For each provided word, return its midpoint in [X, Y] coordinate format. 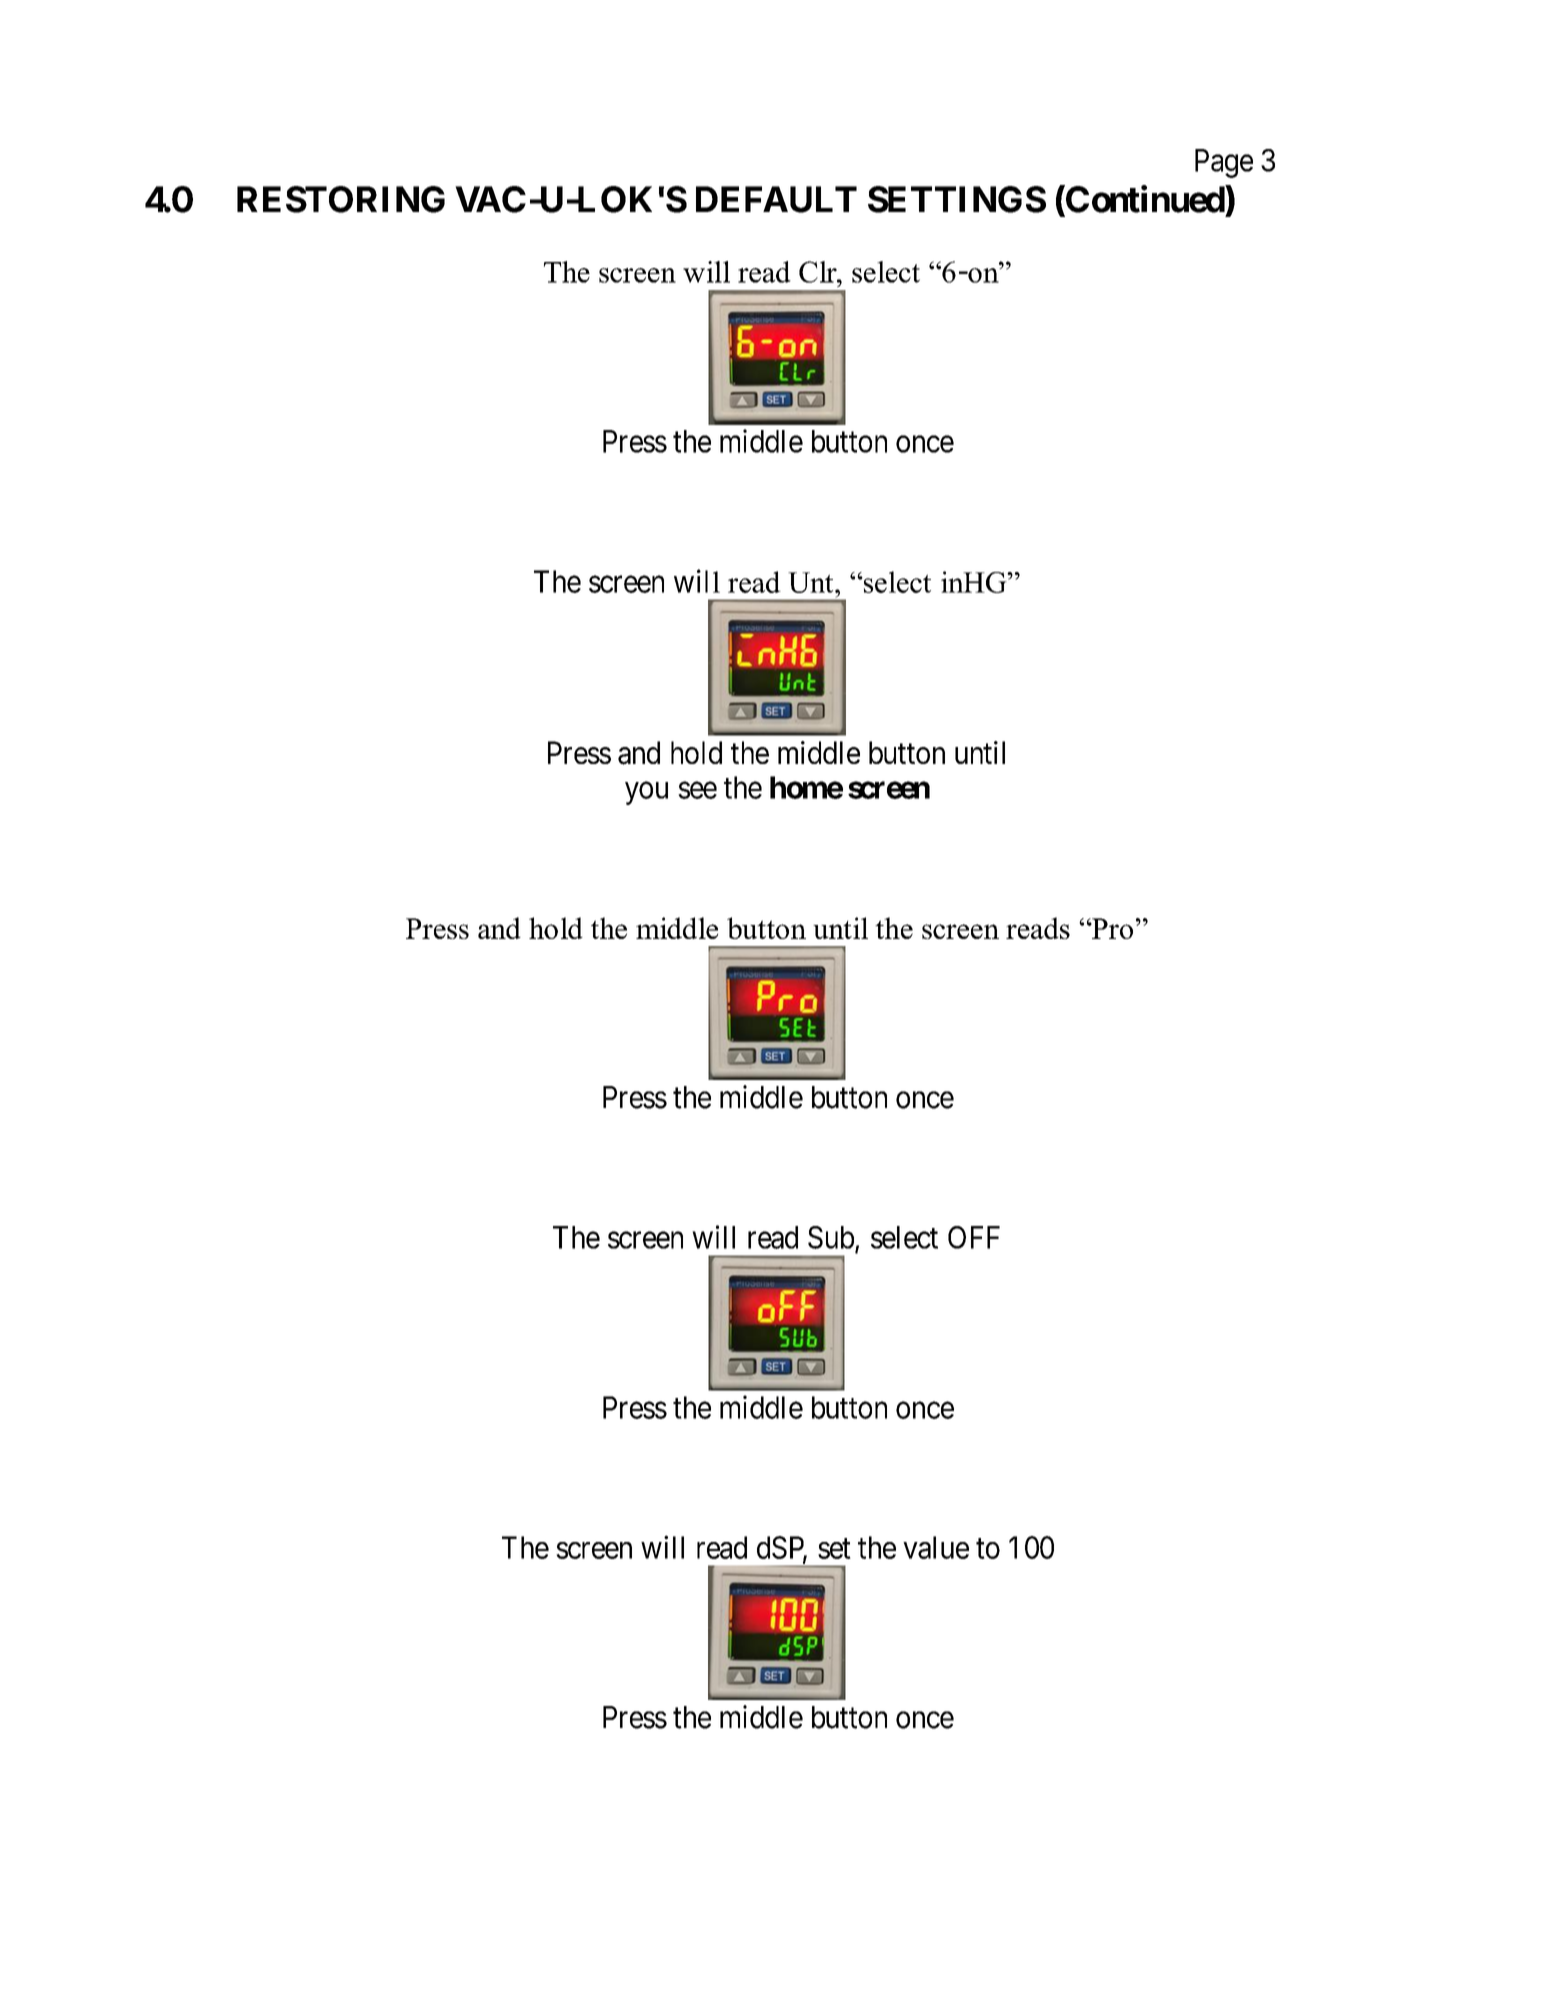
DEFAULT [776, 199]
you [646, 793]
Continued [1145, 199]
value [936, 1547]
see [697, 790]
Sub [832, 1238]
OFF [974, 1237]
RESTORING [341, 199]
